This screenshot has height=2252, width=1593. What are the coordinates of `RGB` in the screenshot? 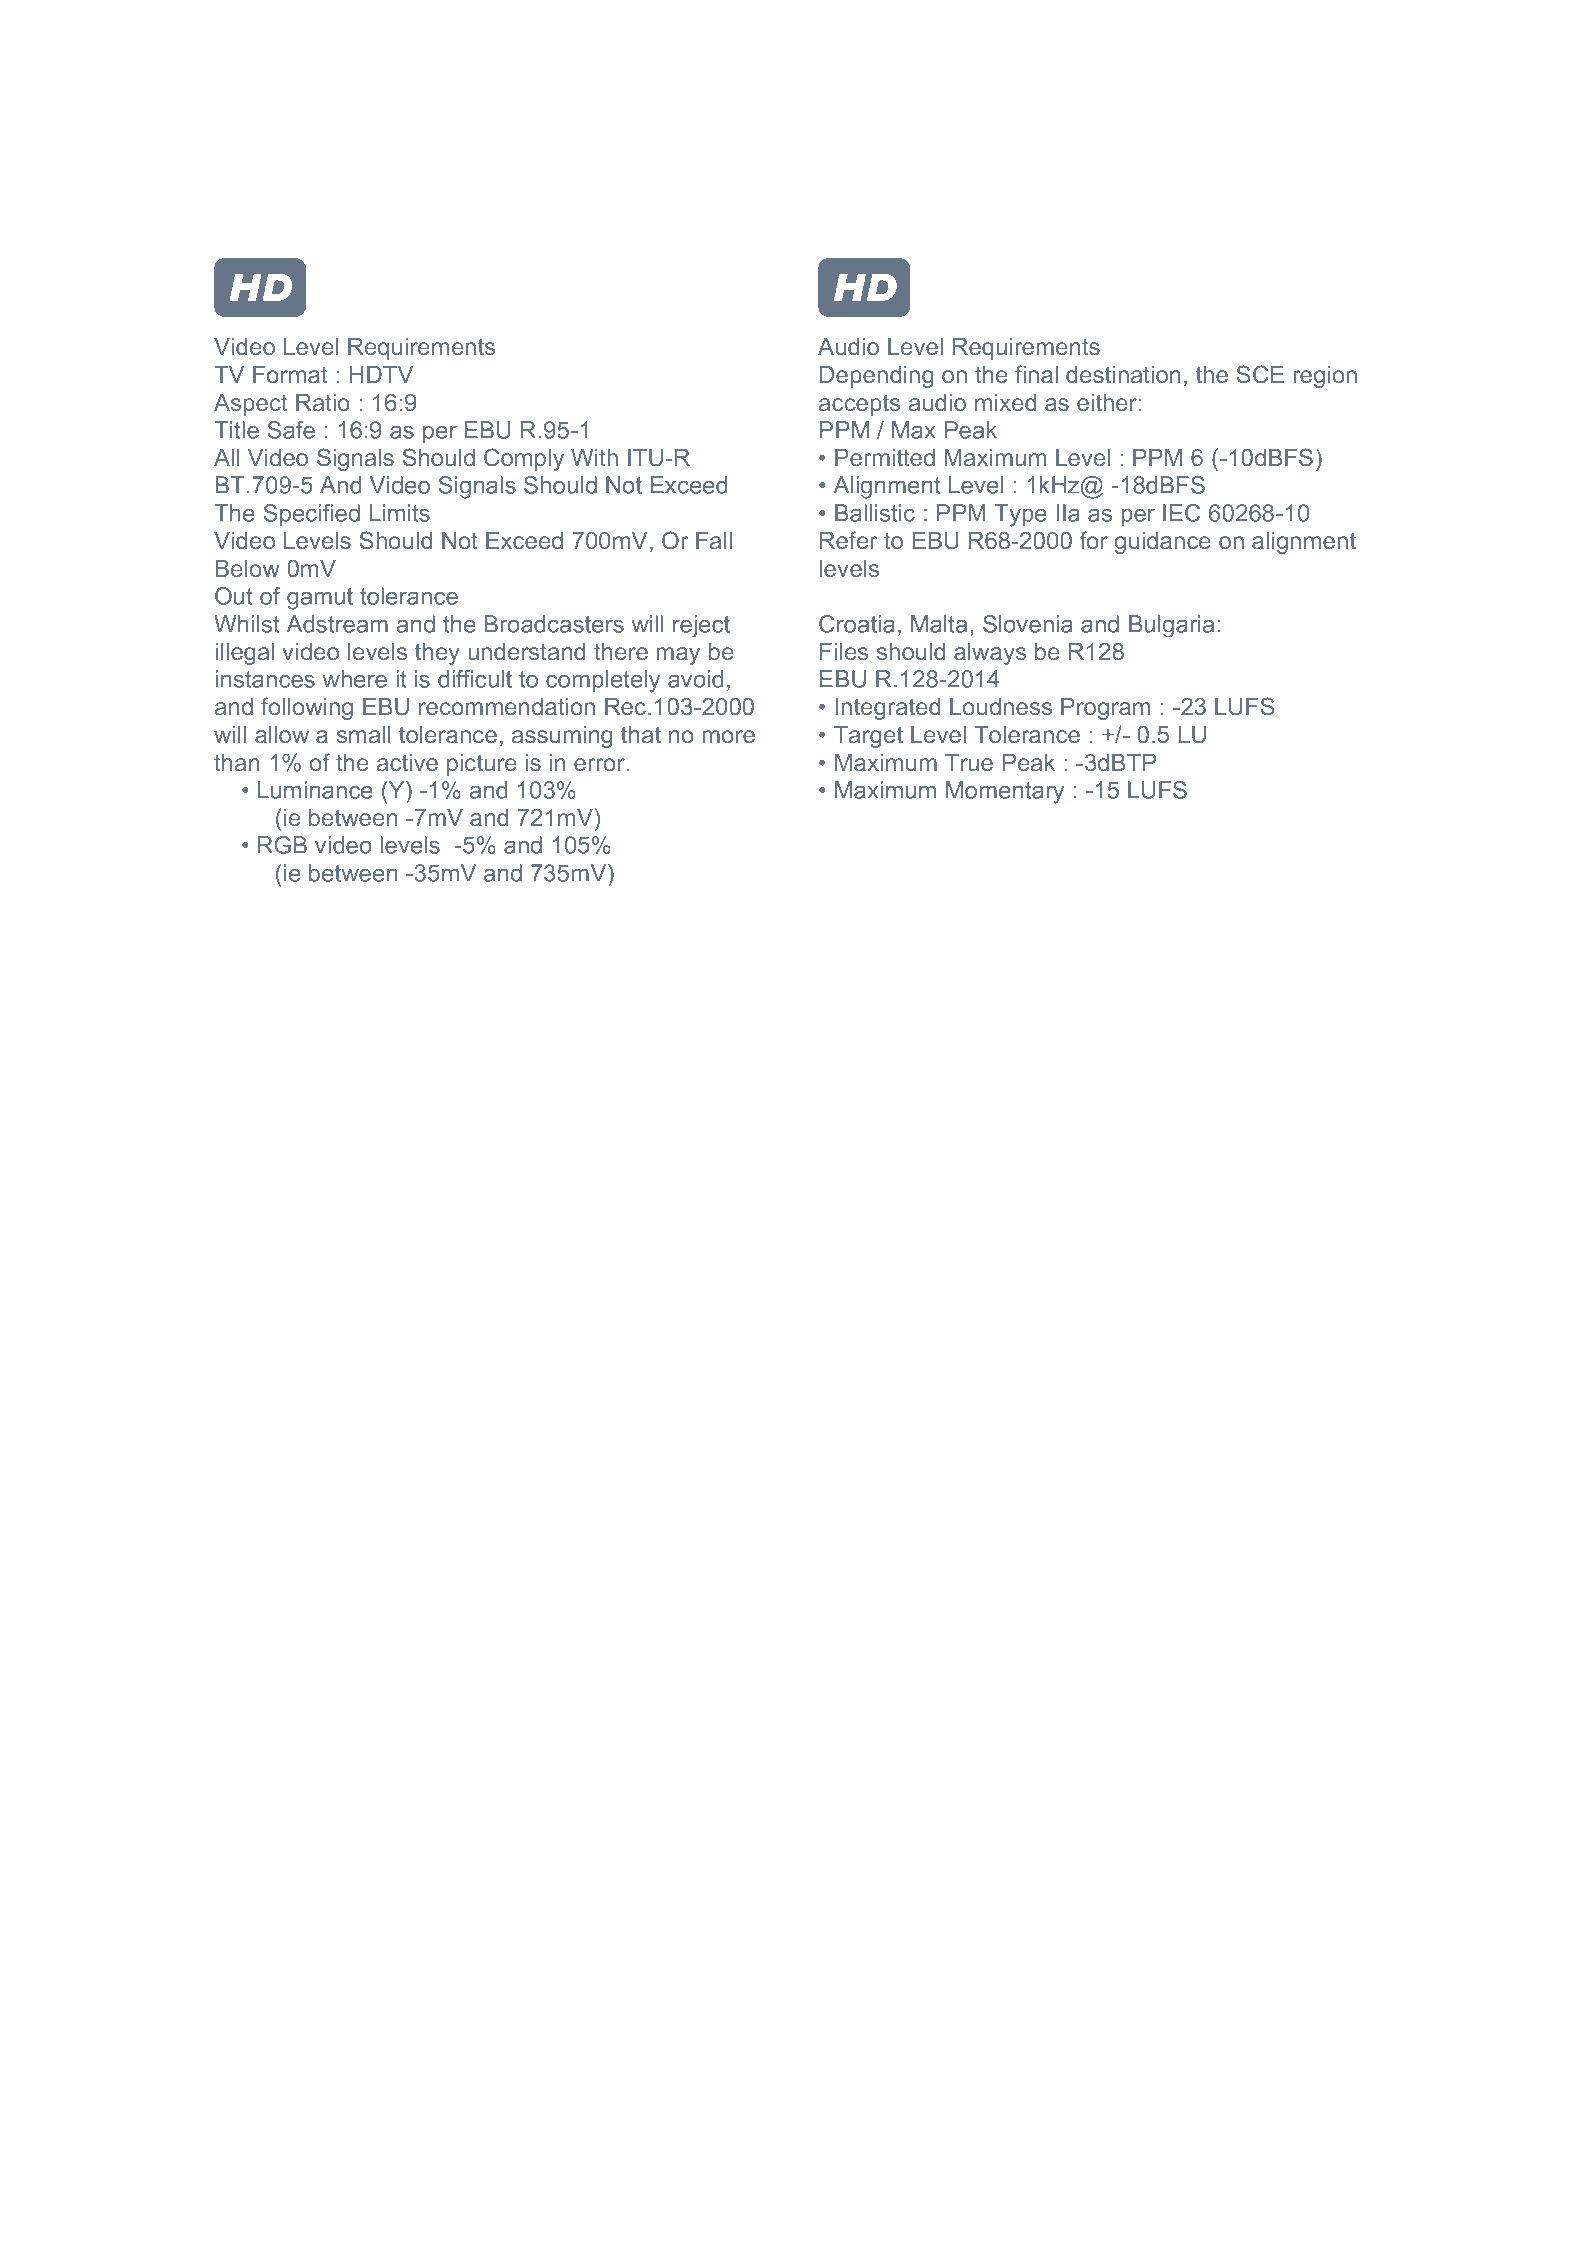 It's located at (282, 845).
